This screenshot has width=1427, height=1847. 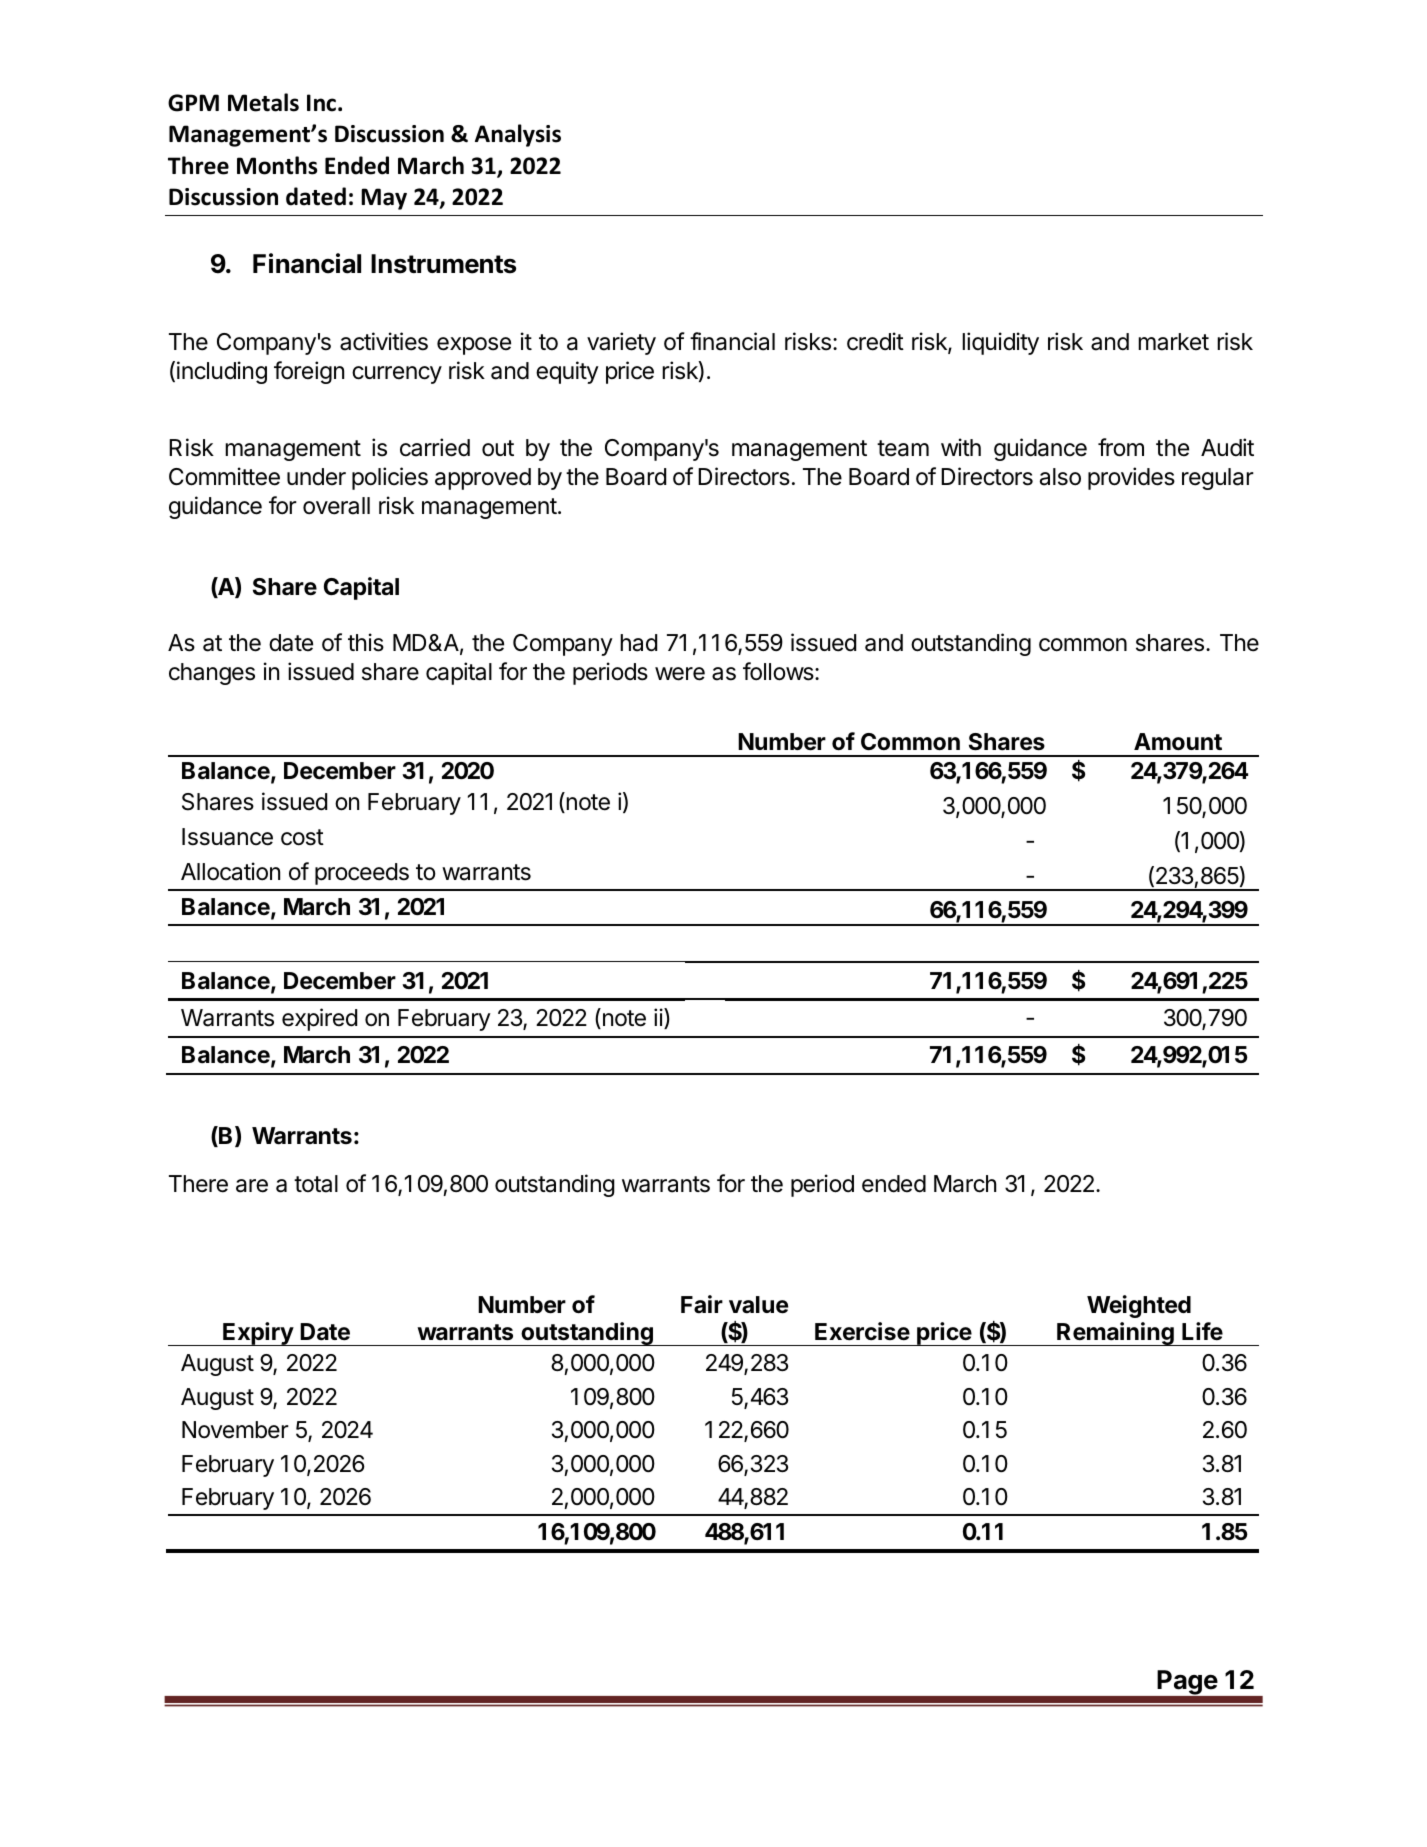 What do you see at coordinates (1178, 742) in the screenshot?
I see `Amount` at bounding box center [1178, 742].
